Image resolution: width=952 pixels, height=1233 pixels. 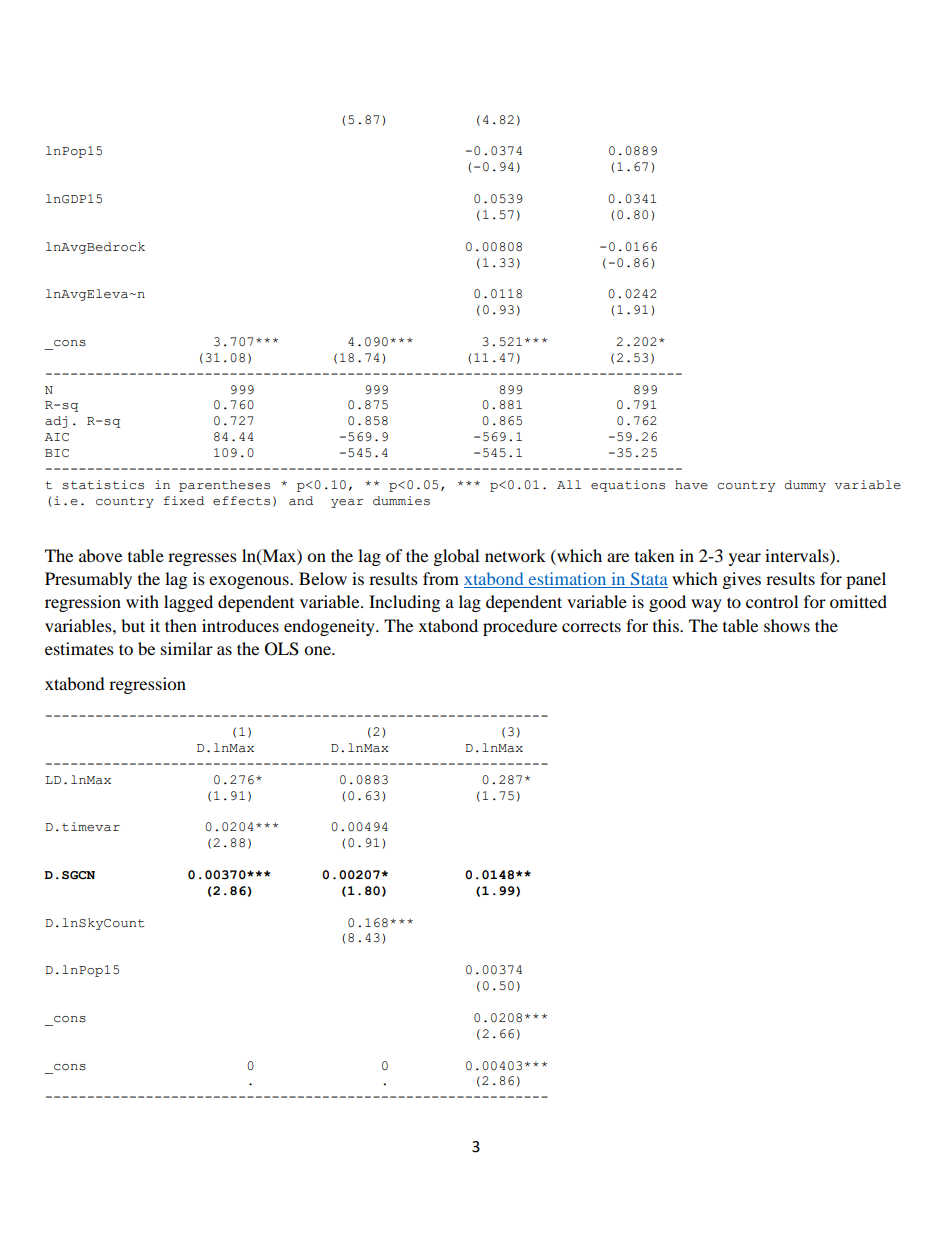 I want to click on adj, so click(x=56, y=422).
